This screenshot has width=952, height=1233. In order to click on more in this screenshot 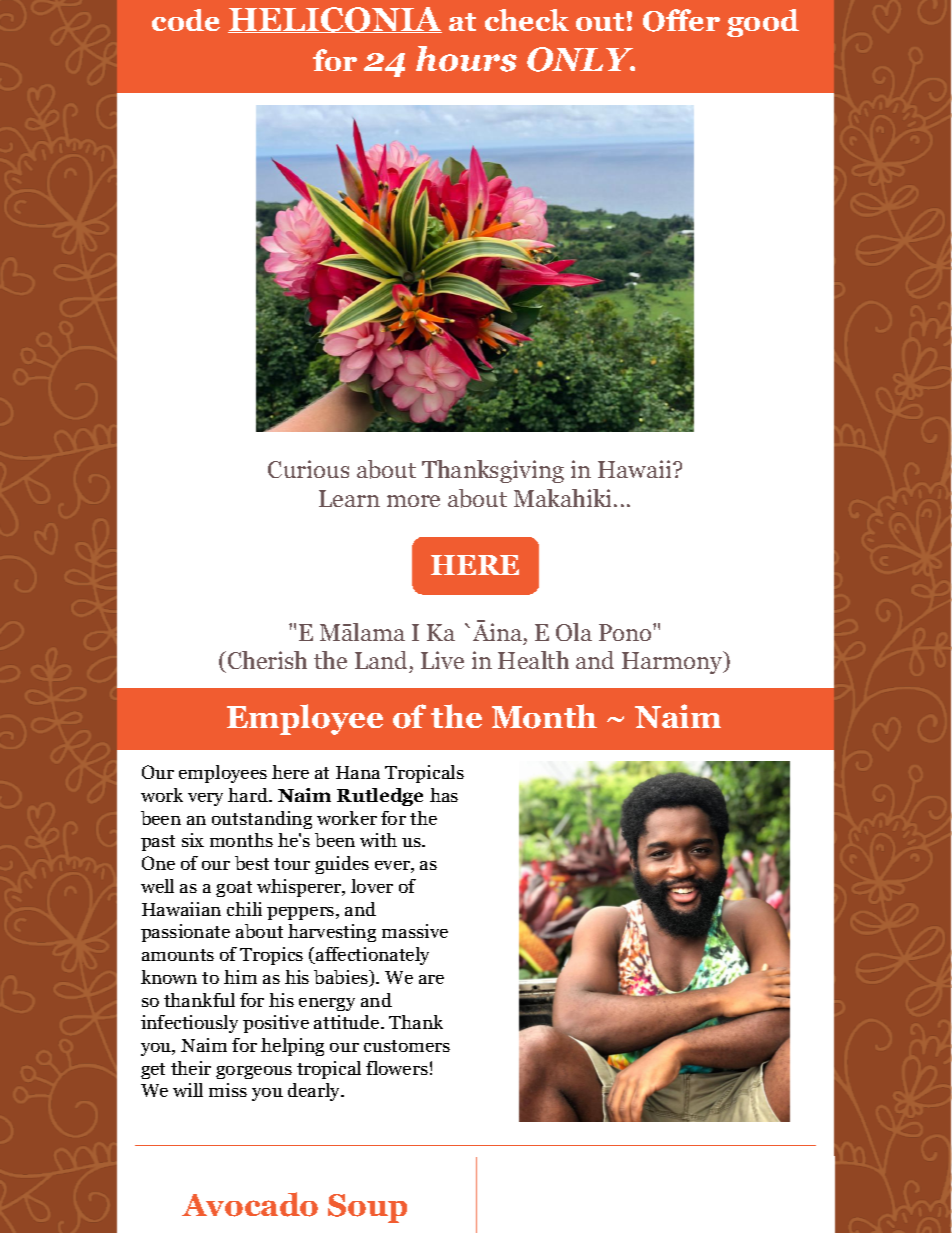, I will do `click(413, 501)`.
